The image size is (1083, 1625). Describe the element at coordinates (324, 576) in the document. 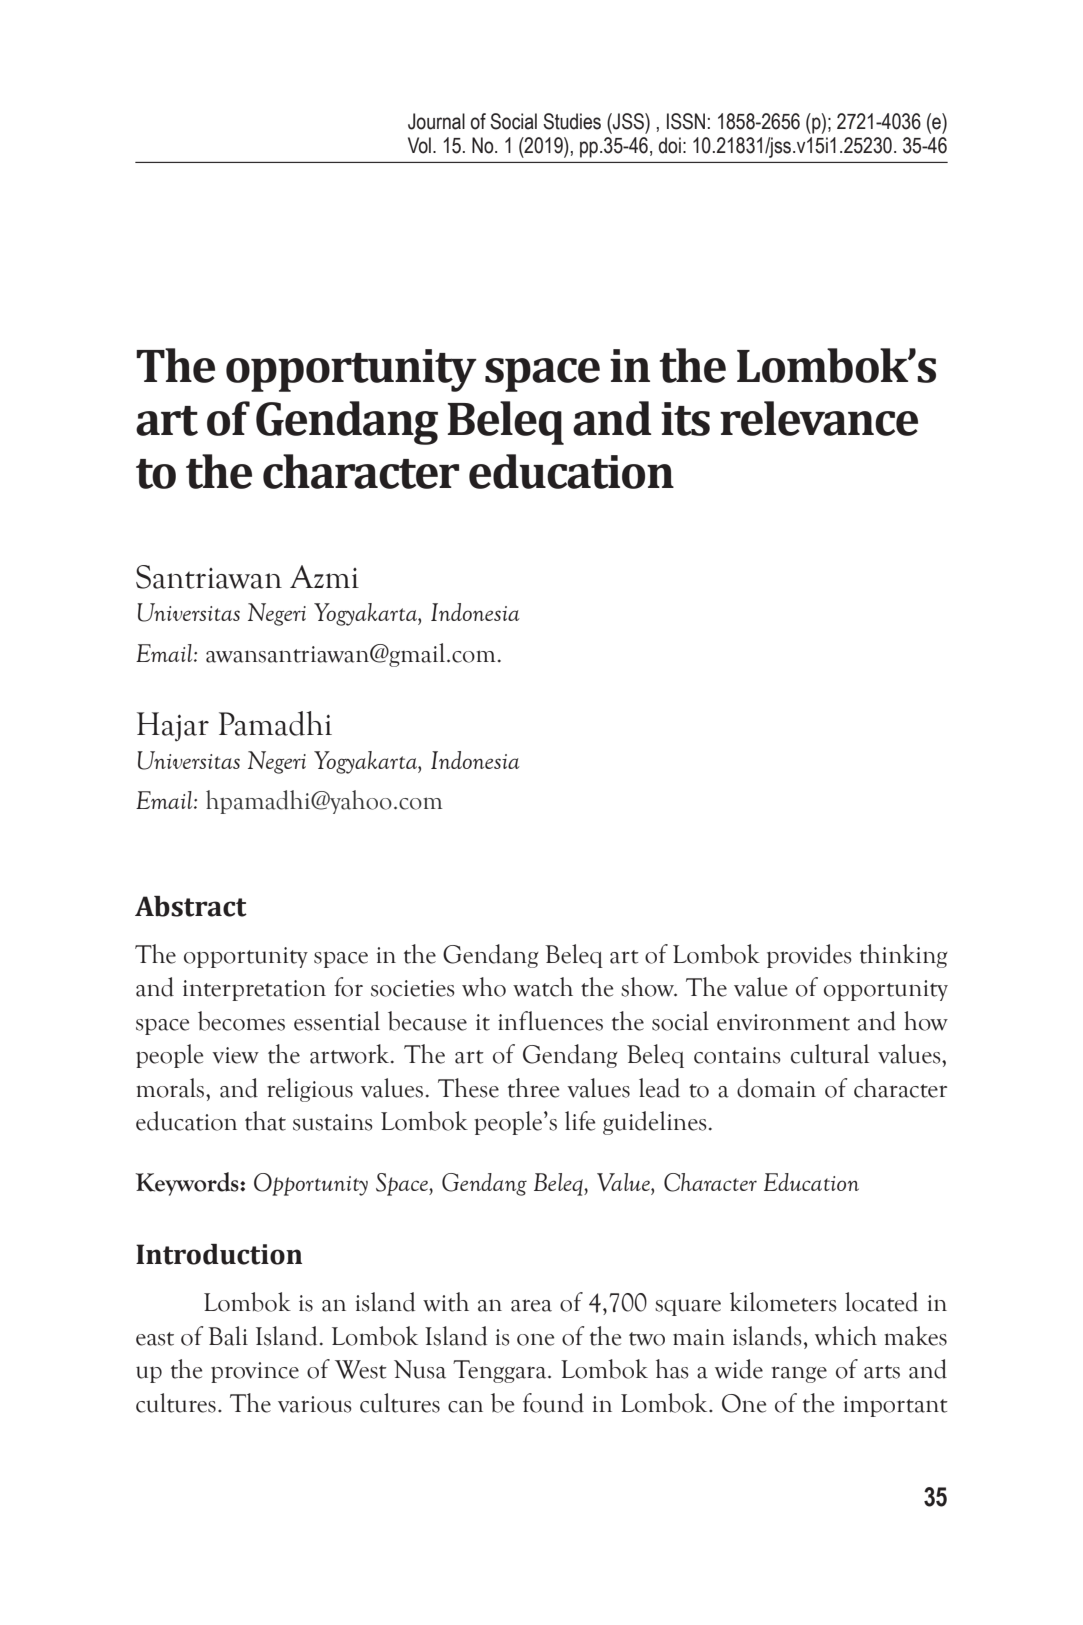

I see `Azmi` at that location.
